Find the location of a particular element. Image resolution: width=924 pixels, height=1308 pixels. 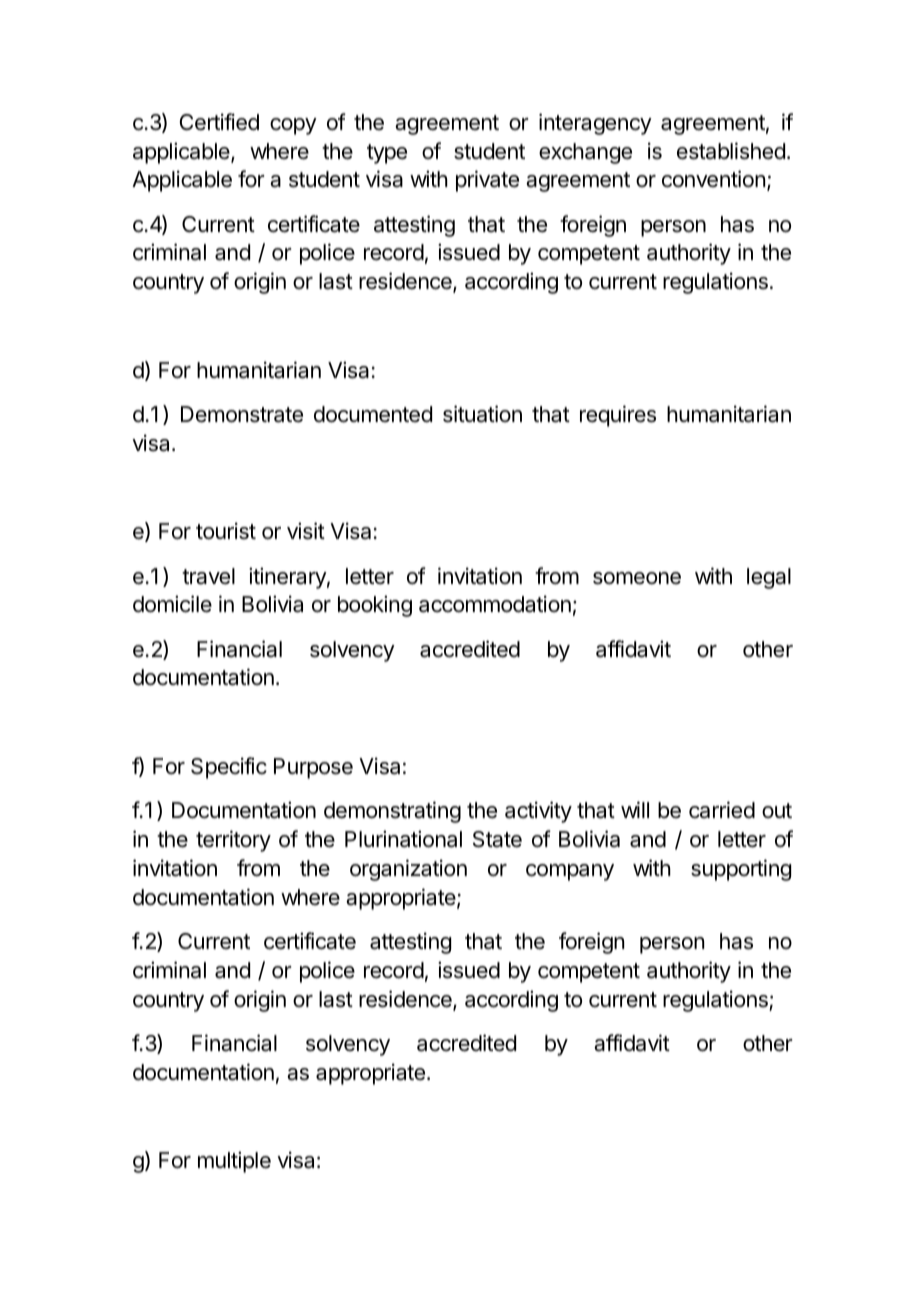

private is located at coordinates (487, 181).
